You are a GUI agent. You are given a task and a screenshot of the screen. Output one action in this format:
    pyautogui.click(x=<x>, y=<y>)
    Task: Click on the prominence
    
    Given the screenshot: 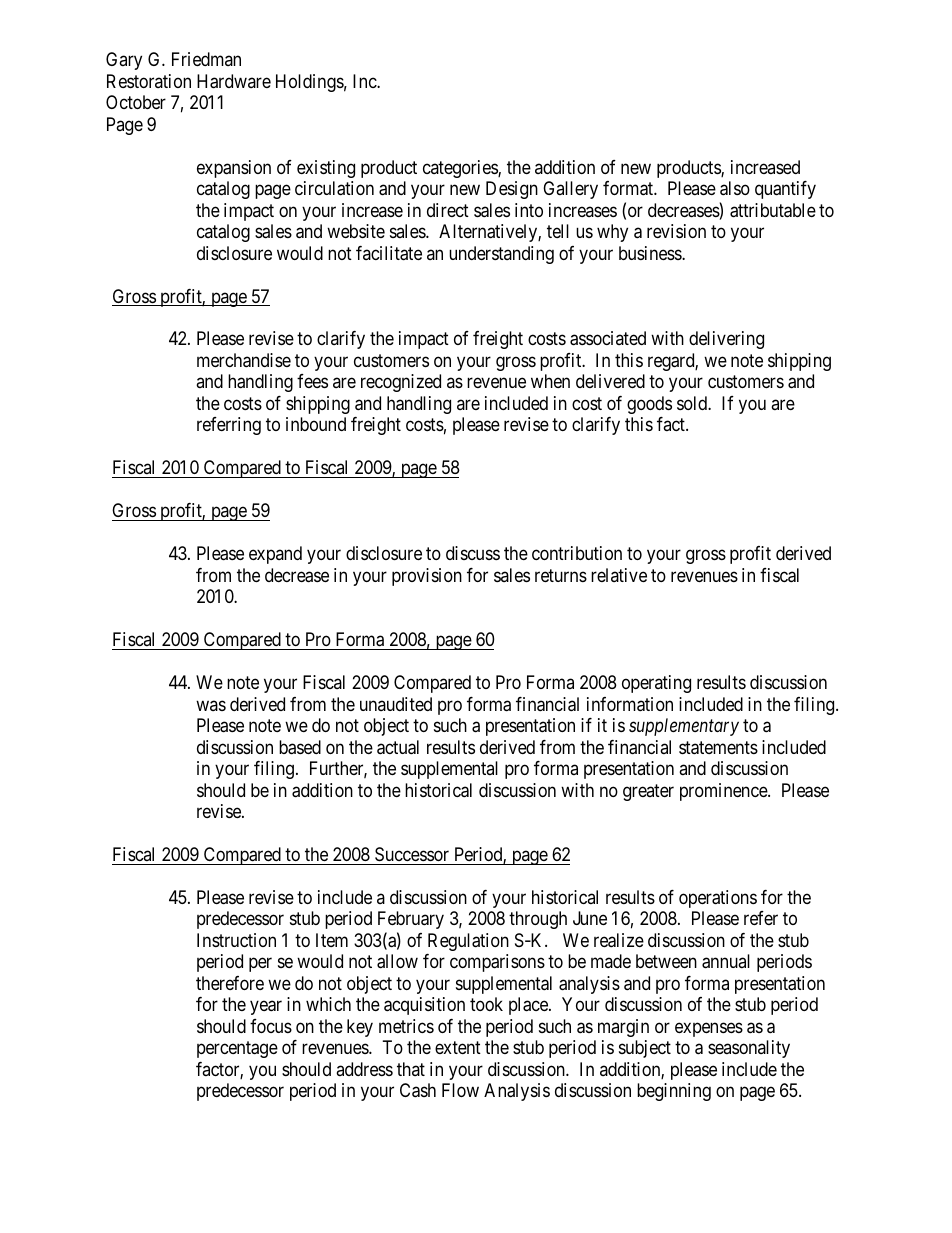 What is the action you would take?
    pyautogui.click(x=724, y=792)
